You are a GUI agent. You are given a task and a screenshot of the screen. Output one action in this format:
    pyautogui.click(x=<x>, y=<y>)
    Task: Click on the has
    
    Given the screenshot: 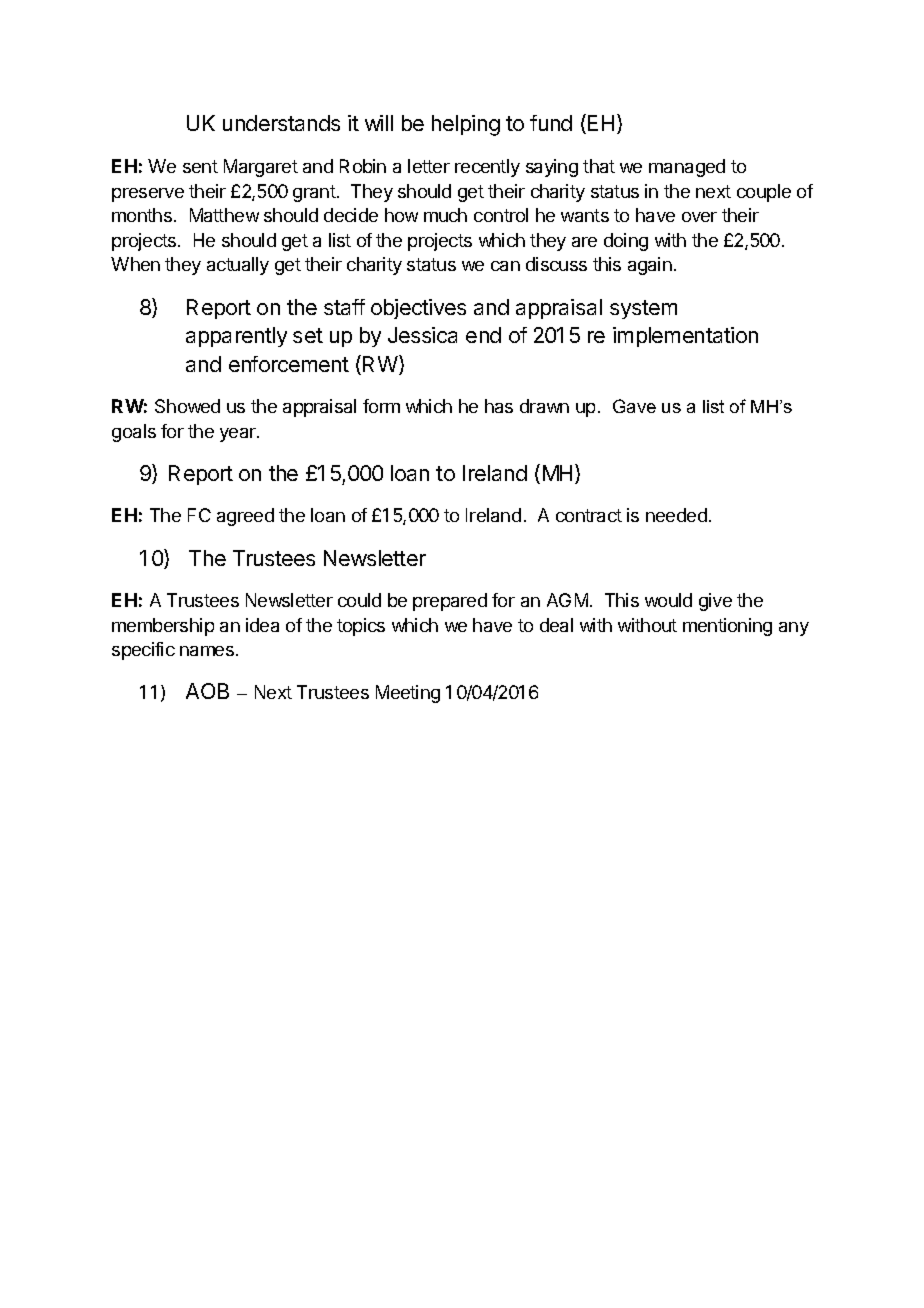 What is the action you would take?
    pyautogui.click(x=499, y=406)
